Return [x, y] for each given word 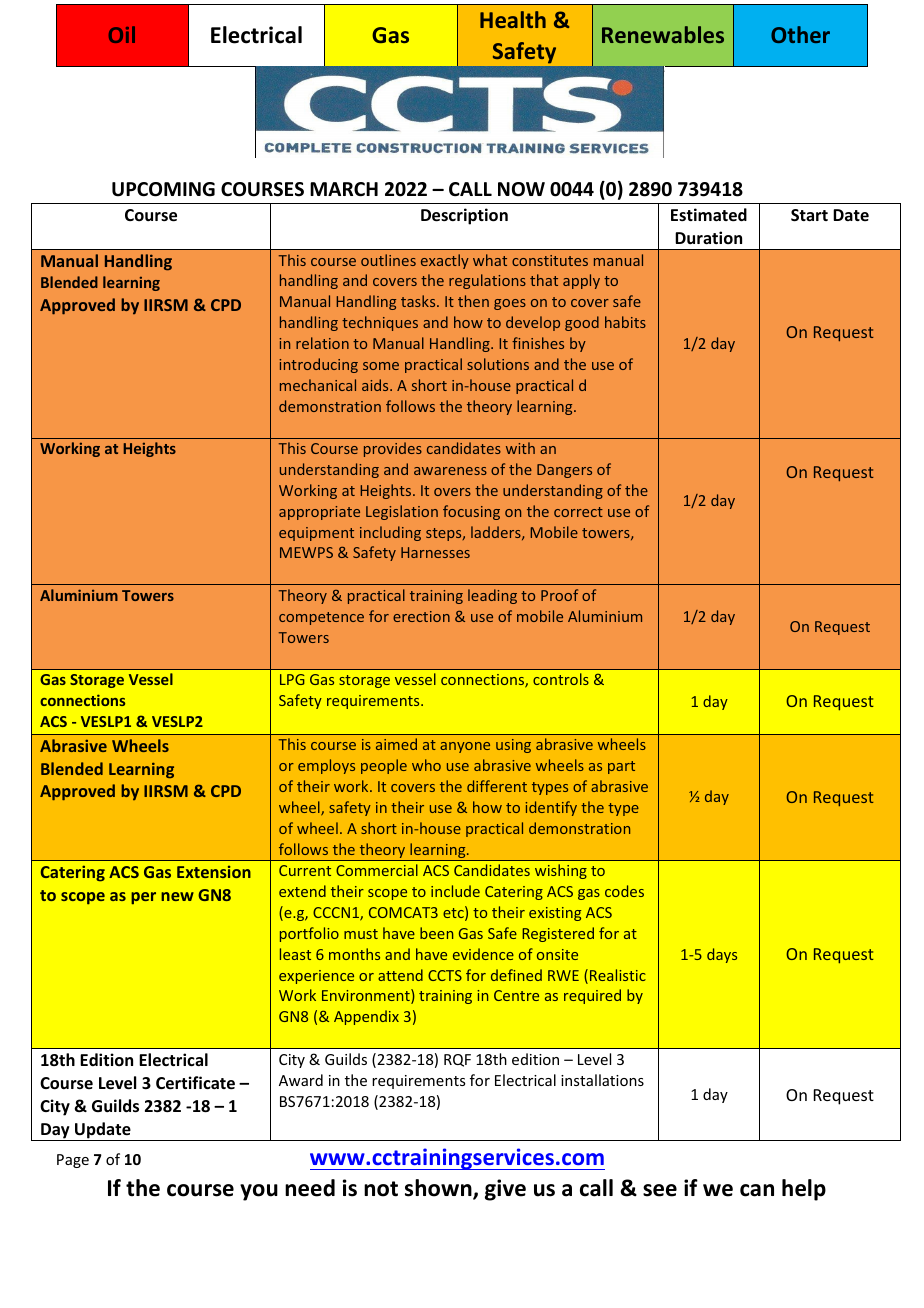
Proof [559, 595]
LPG [292, 679]
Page [73, 1161]
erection [421, 616]
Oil [122, 34]
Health [513, 19]
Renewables [663, 34]
